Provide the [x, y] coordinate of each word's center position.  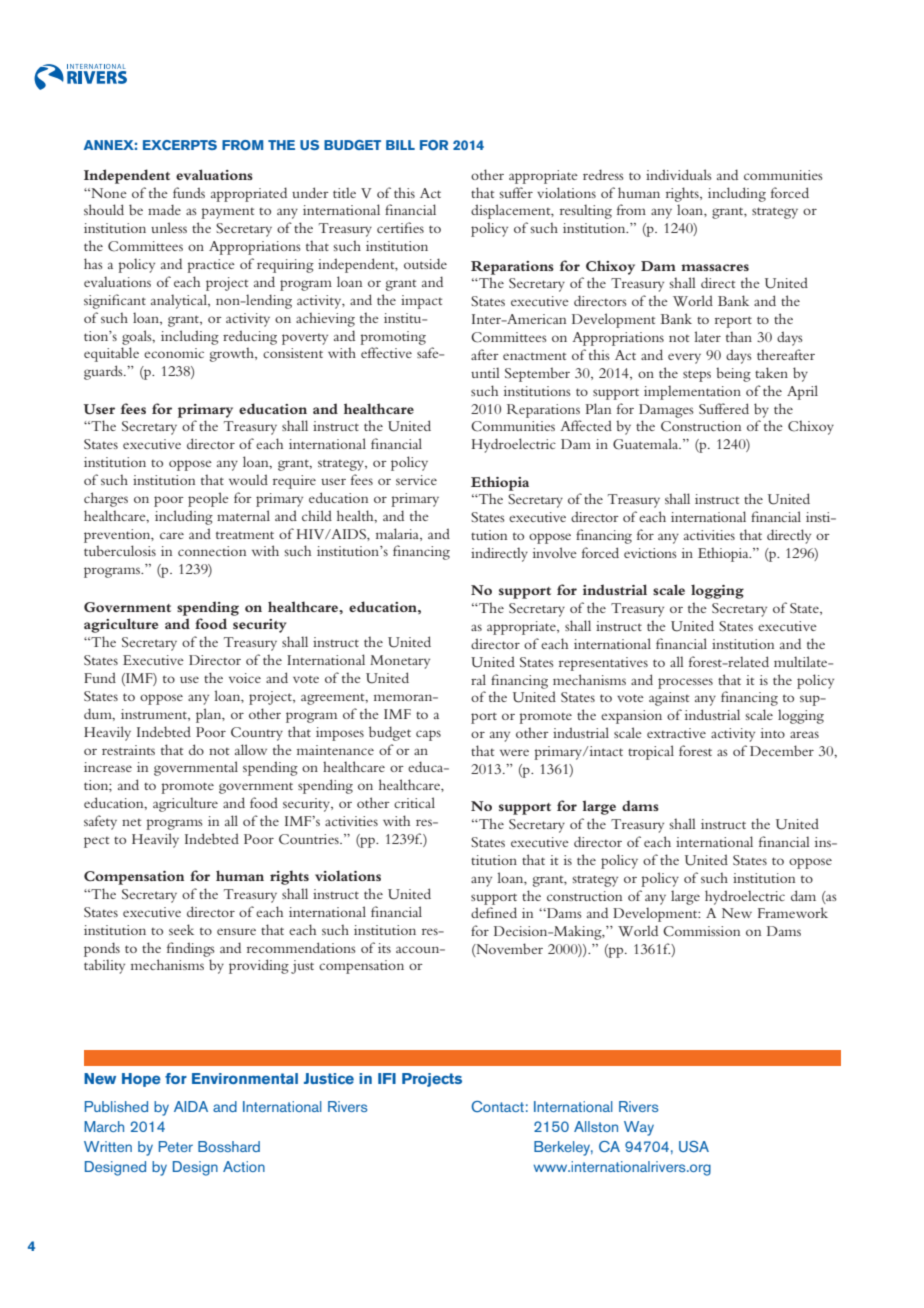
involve [555, 552]
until [485, 372]
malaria [398, 534]
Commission [701, 931]
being [733, 374]
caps [428, 735]
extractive [676, 733]
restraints [128, 750]
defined [494, 912]
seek [181, 929]
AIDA [191, 1106]
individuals [679, 174]
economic [174, 353]
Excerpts [180, 145]
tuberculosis [120, 550]
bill [400, 145]
